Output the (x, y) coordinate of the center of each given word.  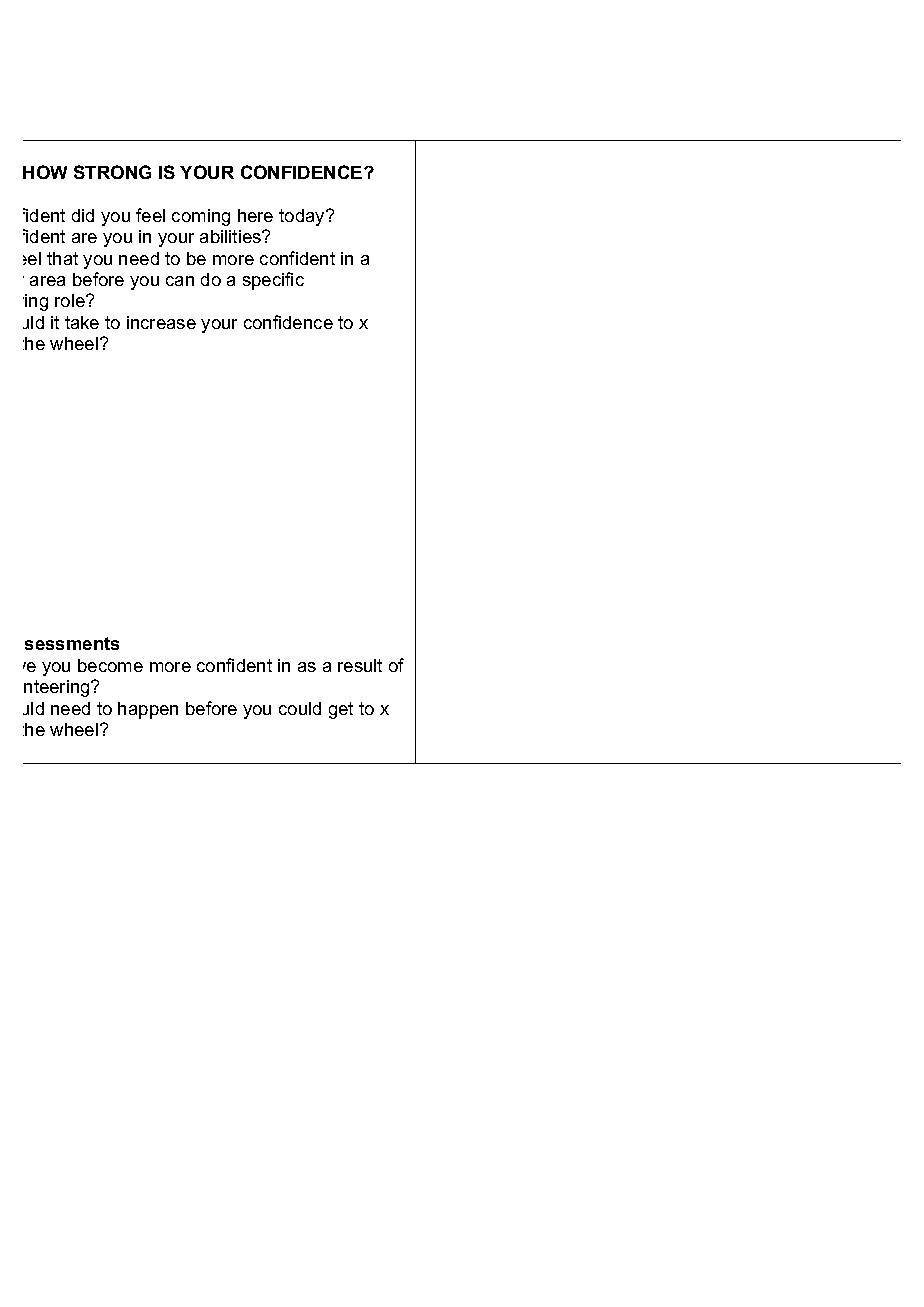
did (83, 215)
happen (148, 710)
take (82, 322)
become (110, 665)
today (303, 217)
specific (273, 281)
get (341, 710)
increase (161, 322)
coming (201, 217)
